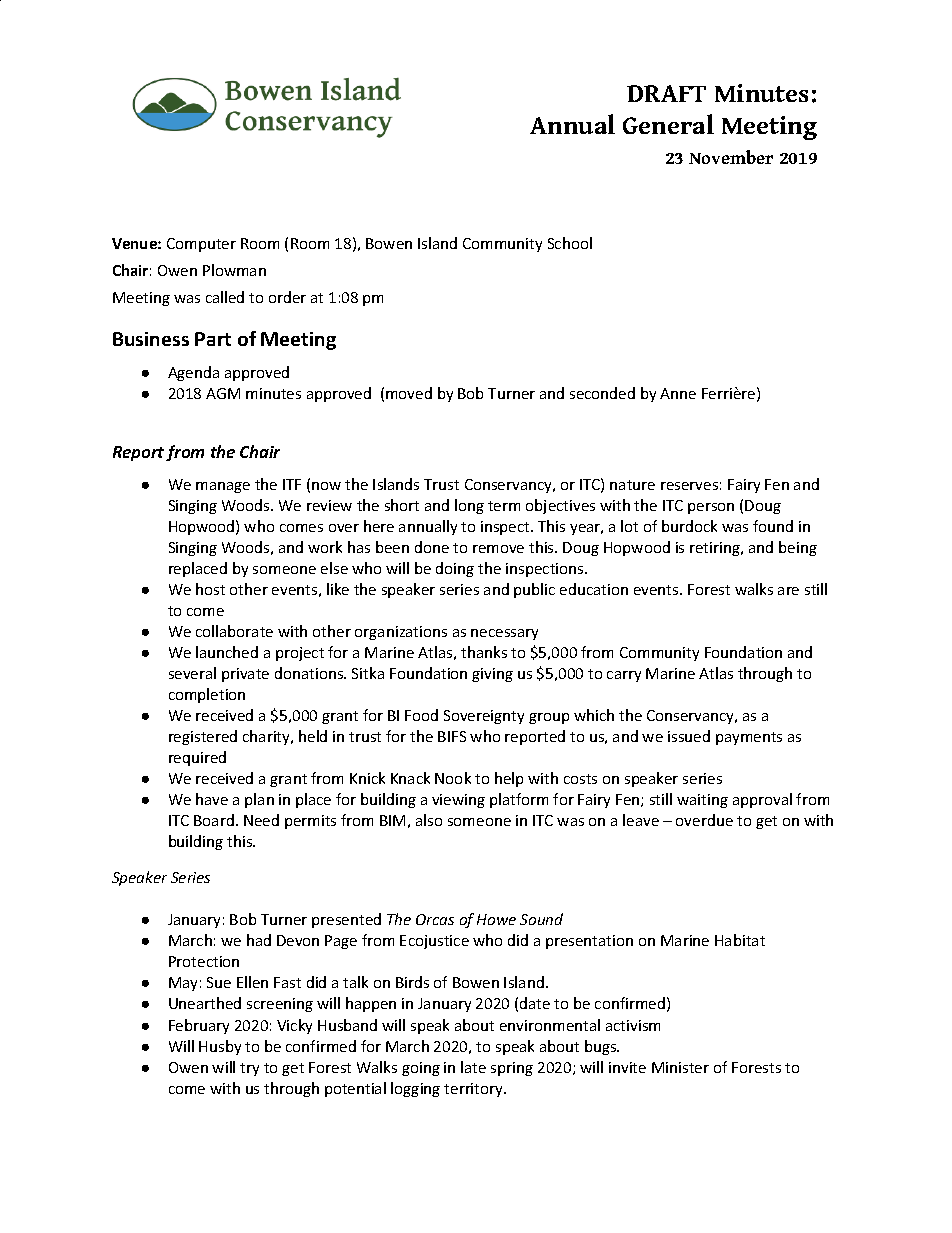 The width and height of the screenshot is (952, 1233). Describe the element at coordinates (731, 157) in the screenshot. I see `November` at that location.
